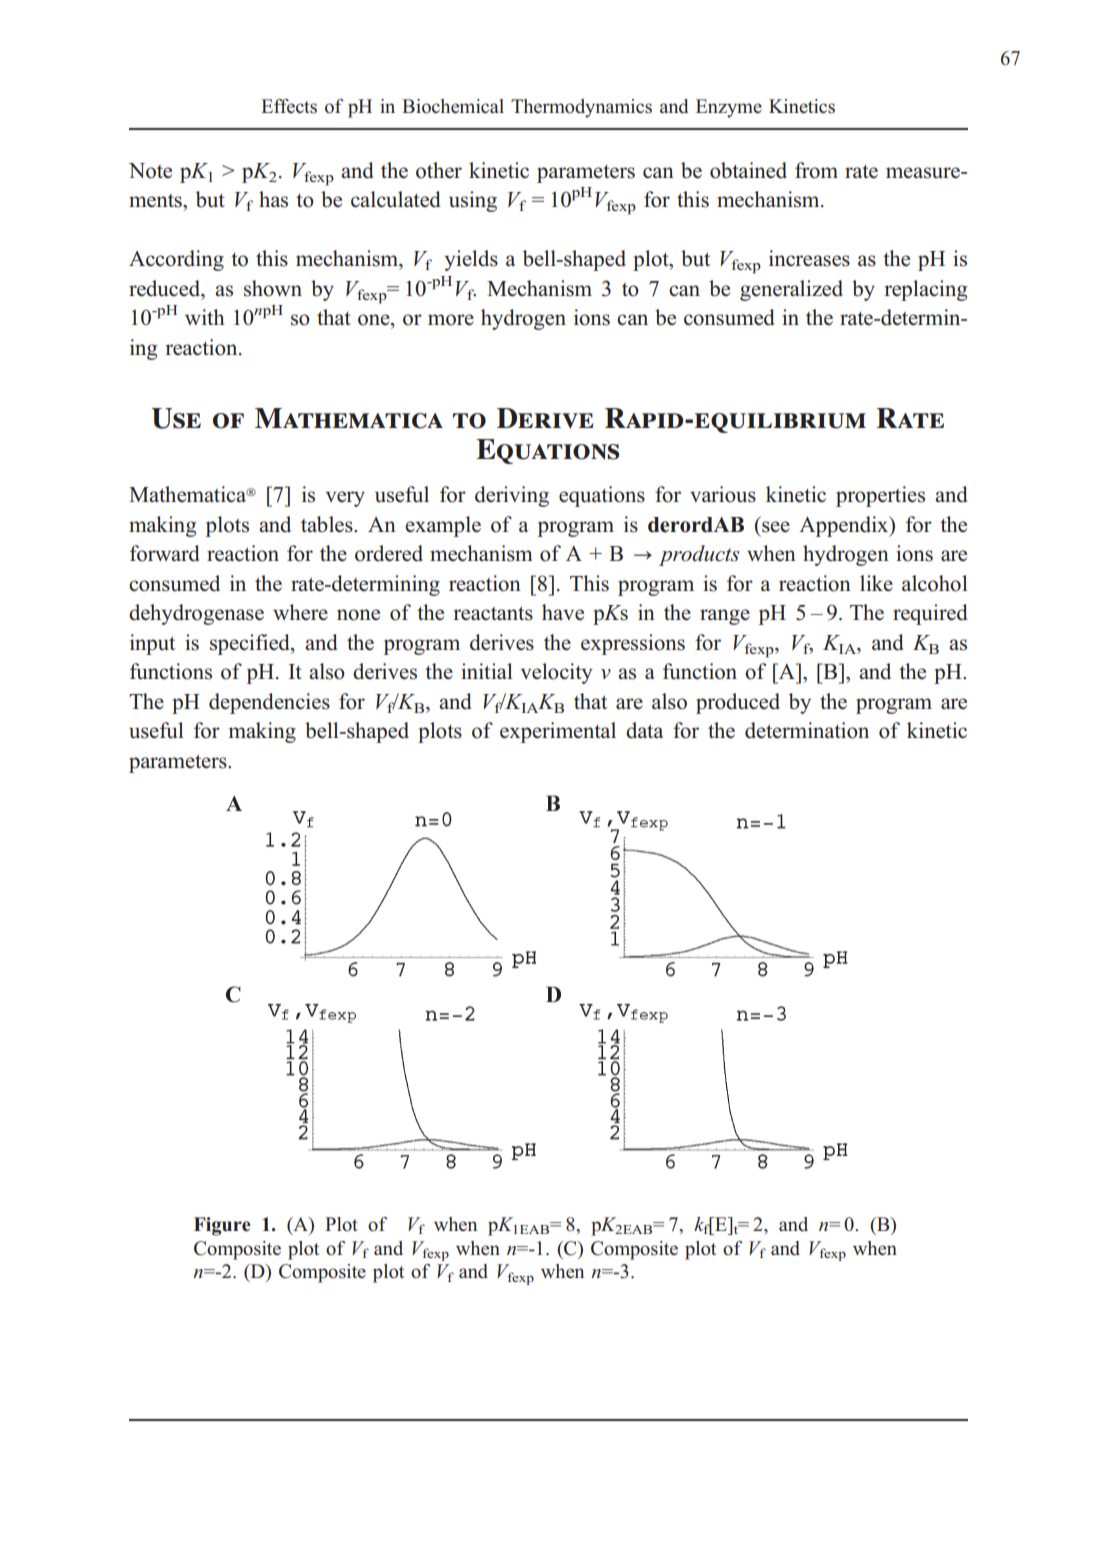 This document has width=1097, height=1549. What do you see at coordinates (581, 108) in the document?
I see `Thermodynamics` at bounding box center [581, 108].
